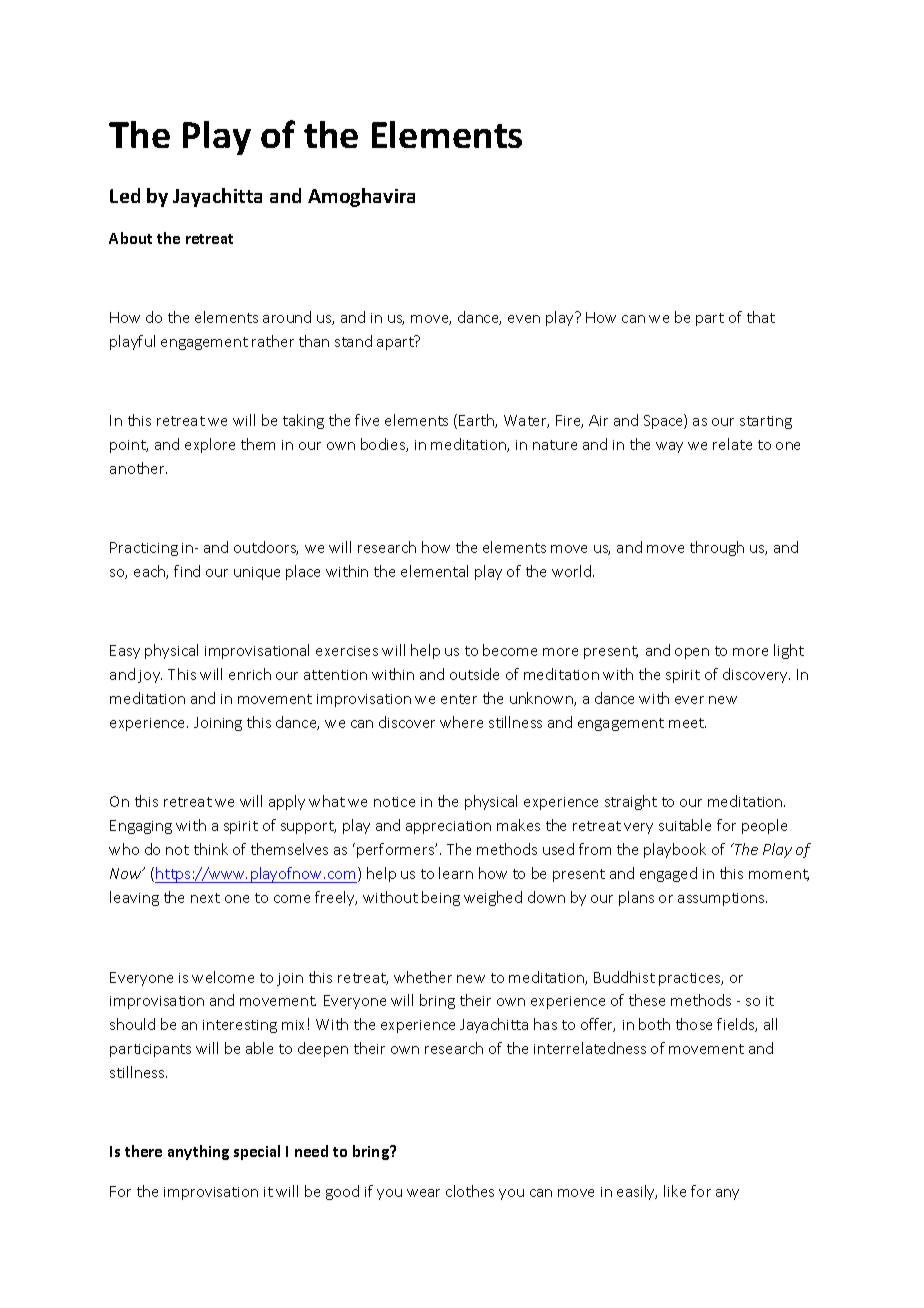 This document has width=924, height=1308. Describe the element at coordinates (687, 723) in the document. I see `meet` at that location.
